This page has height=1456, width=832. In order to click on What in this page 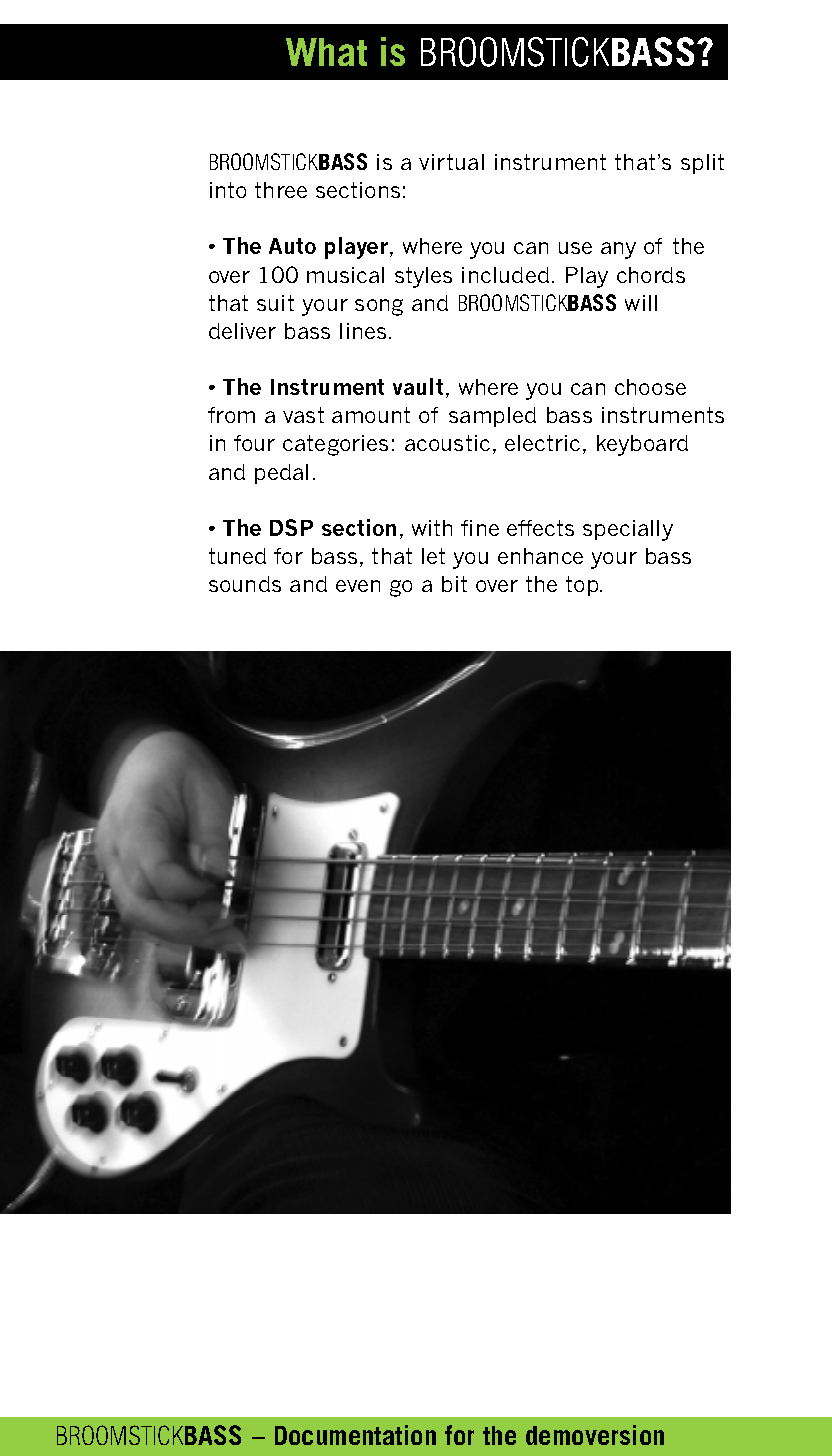, I will do `click(326, 52)`.
